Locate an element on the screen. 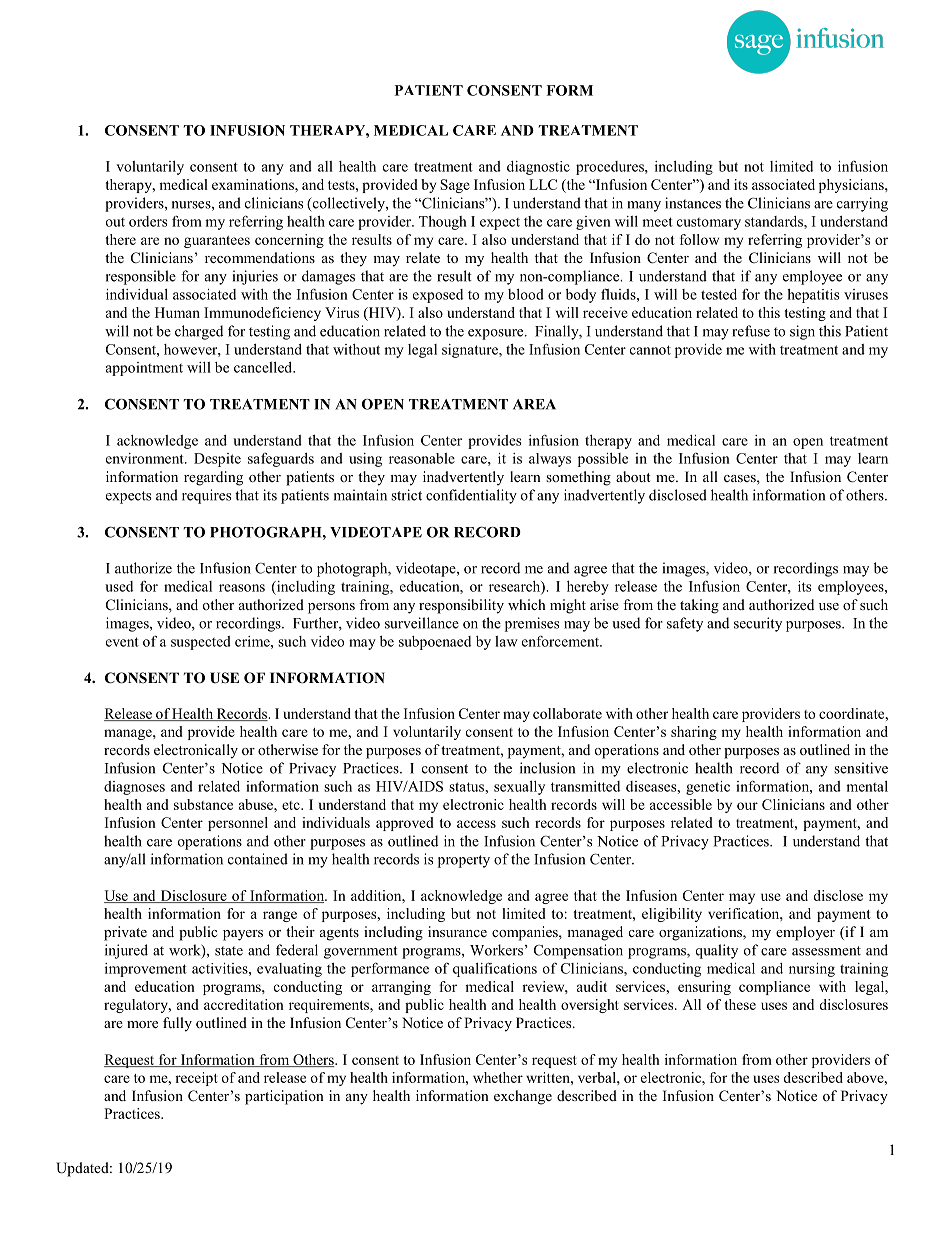  about is located at coordinates (633, 476).
